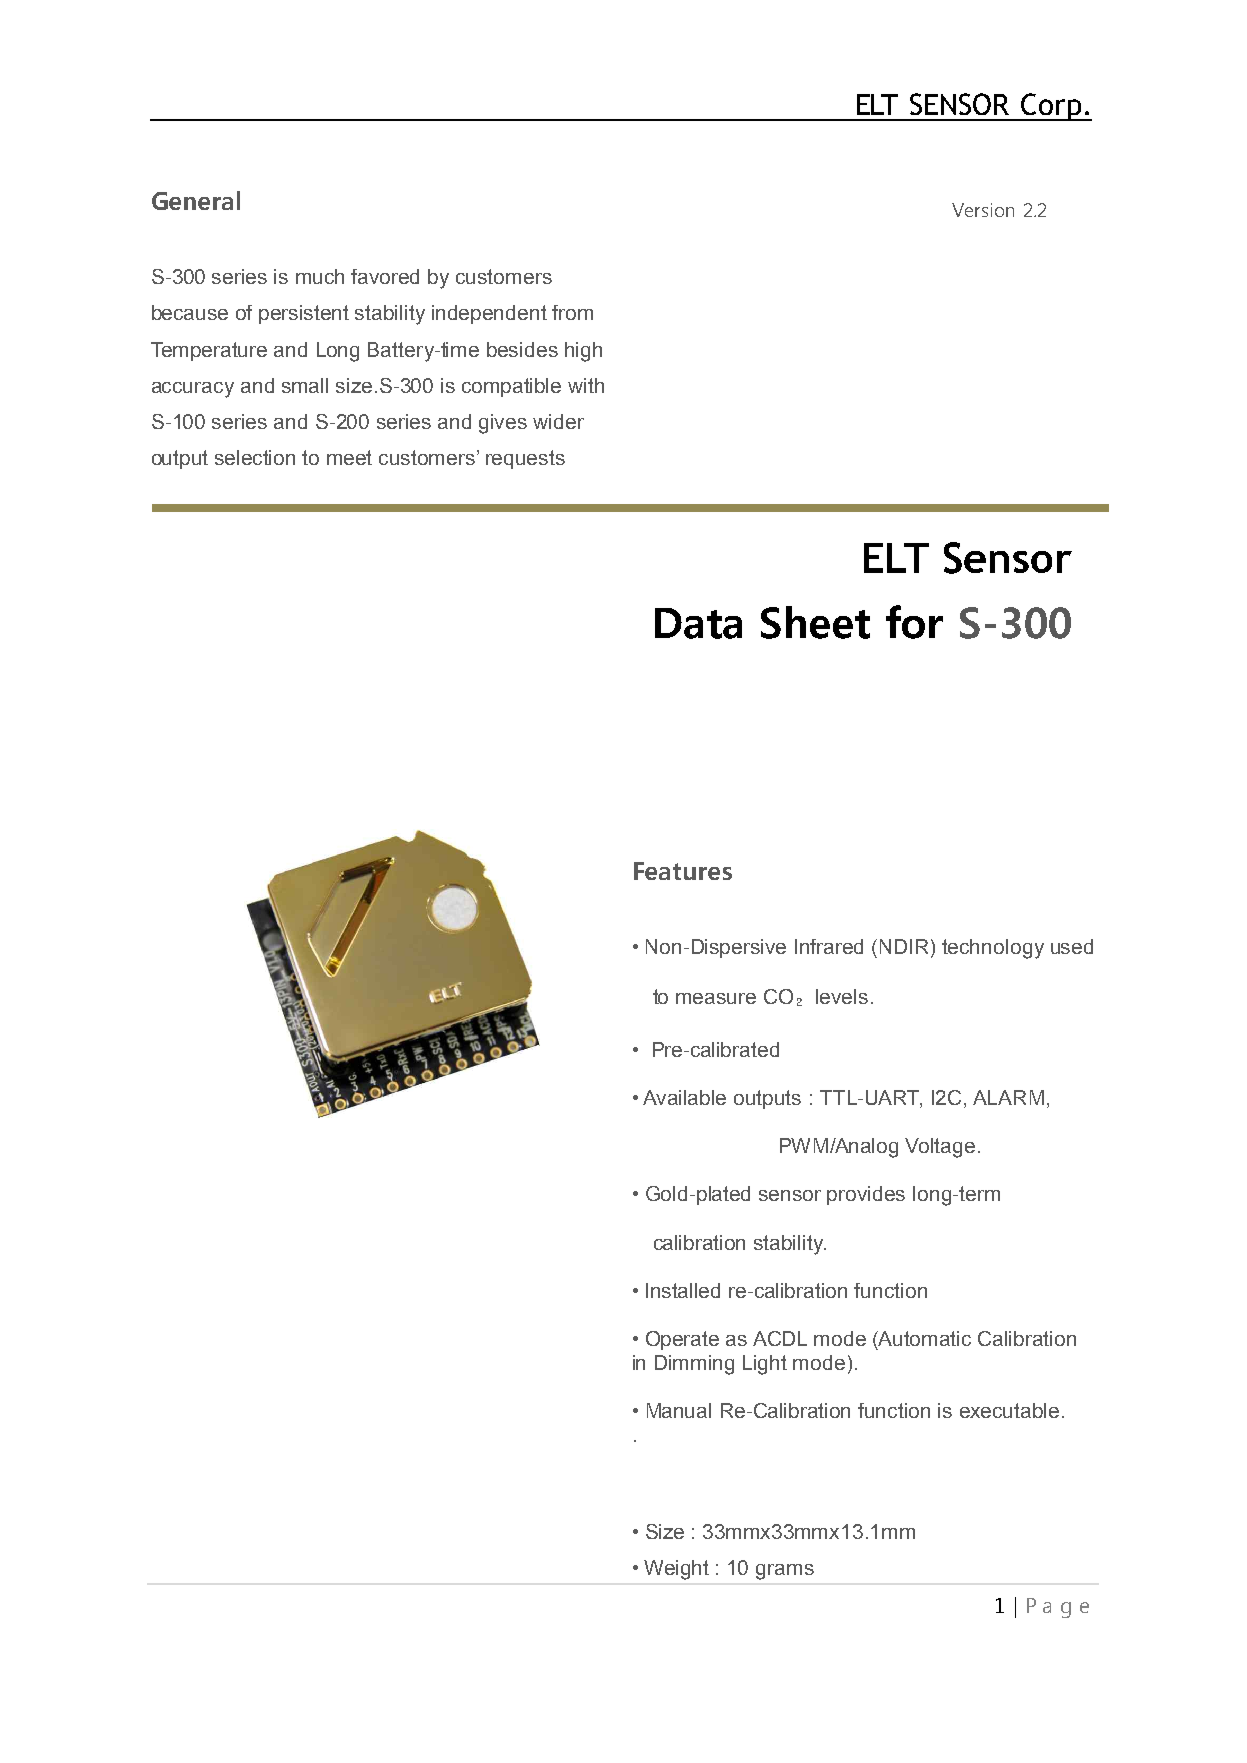 This page has width=1247, height=1763. I want to click on Manual, so click(679, 1410).
